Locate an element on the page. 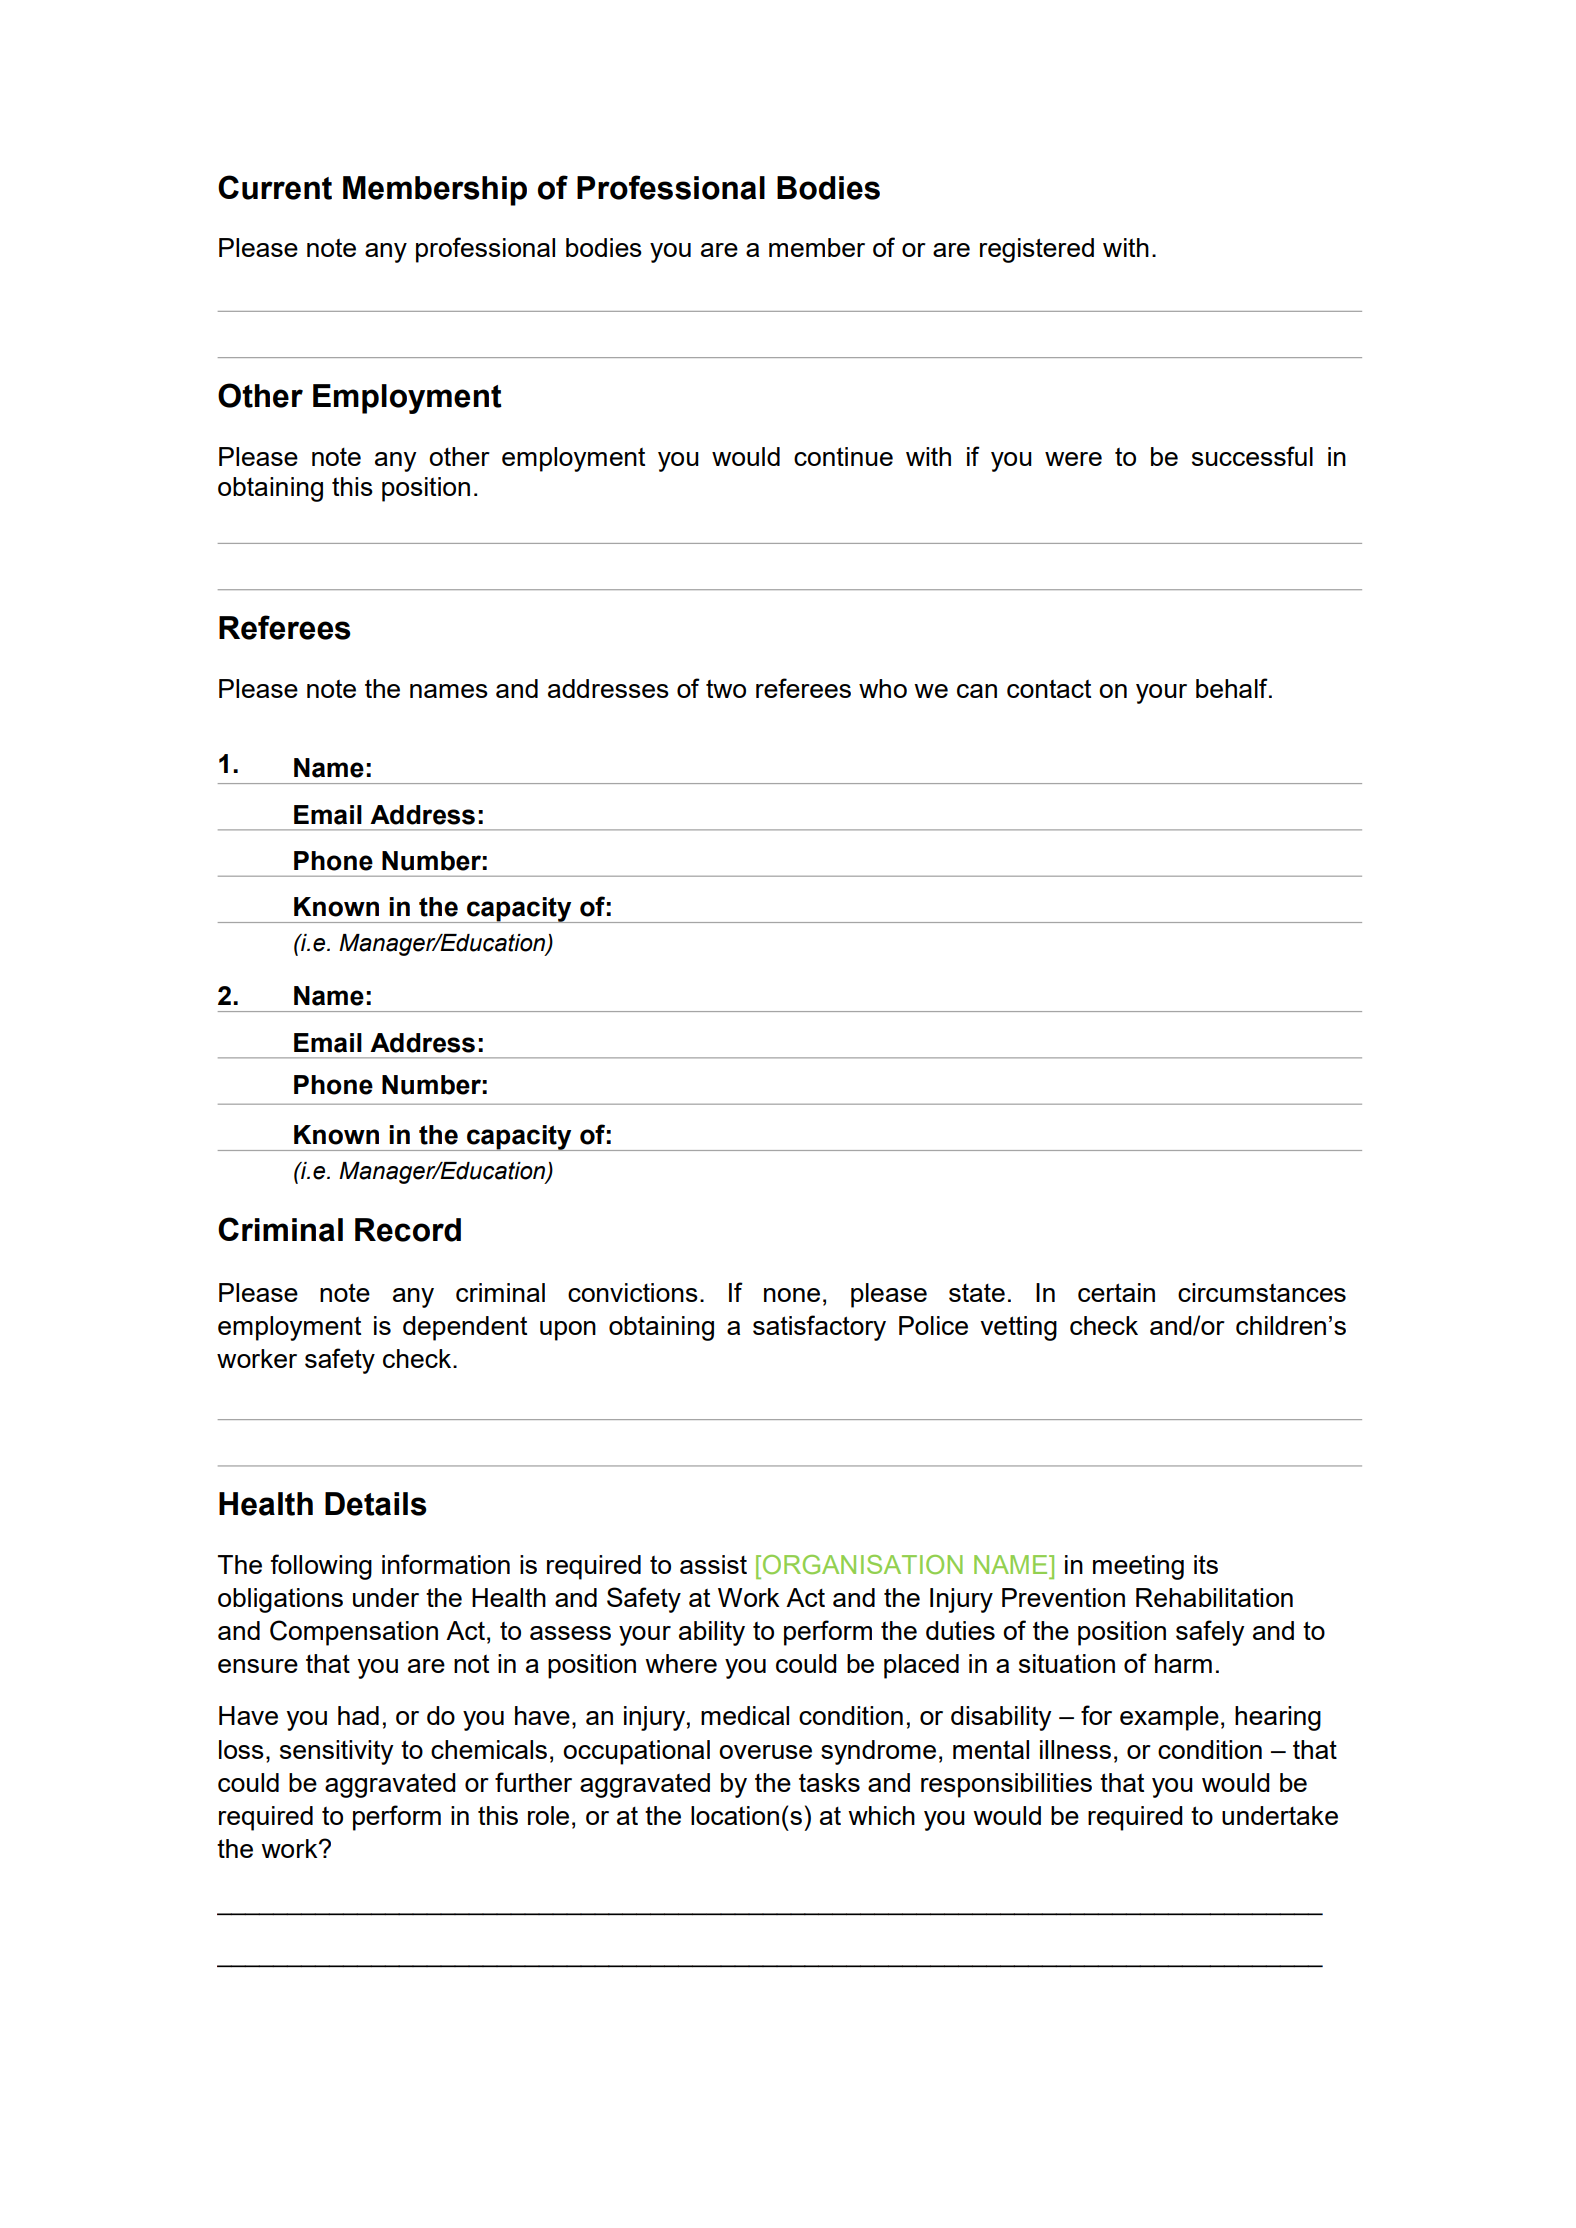  certain is located at coordinates (1116, 1292).
